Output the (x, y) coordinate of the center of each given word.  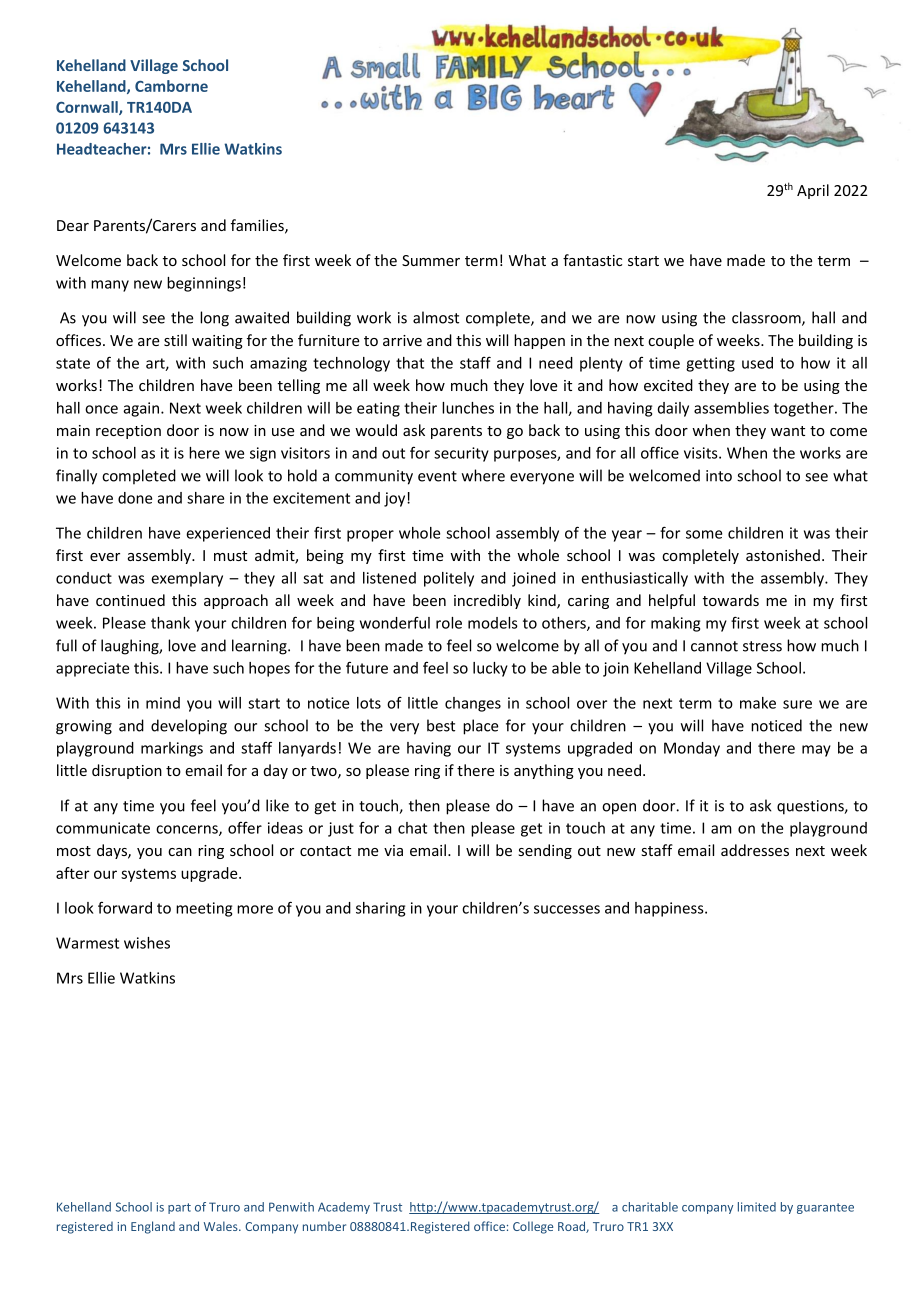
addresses (755, 850)
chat (412, 828)
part (179, 1208)
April (813, 191)
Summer (431, 260)
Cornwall (88, 108)
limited (757, 1207)
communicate (103, 828)
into (719, 476)
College (533, 1227)
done (135, 498)
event (437, 476)
